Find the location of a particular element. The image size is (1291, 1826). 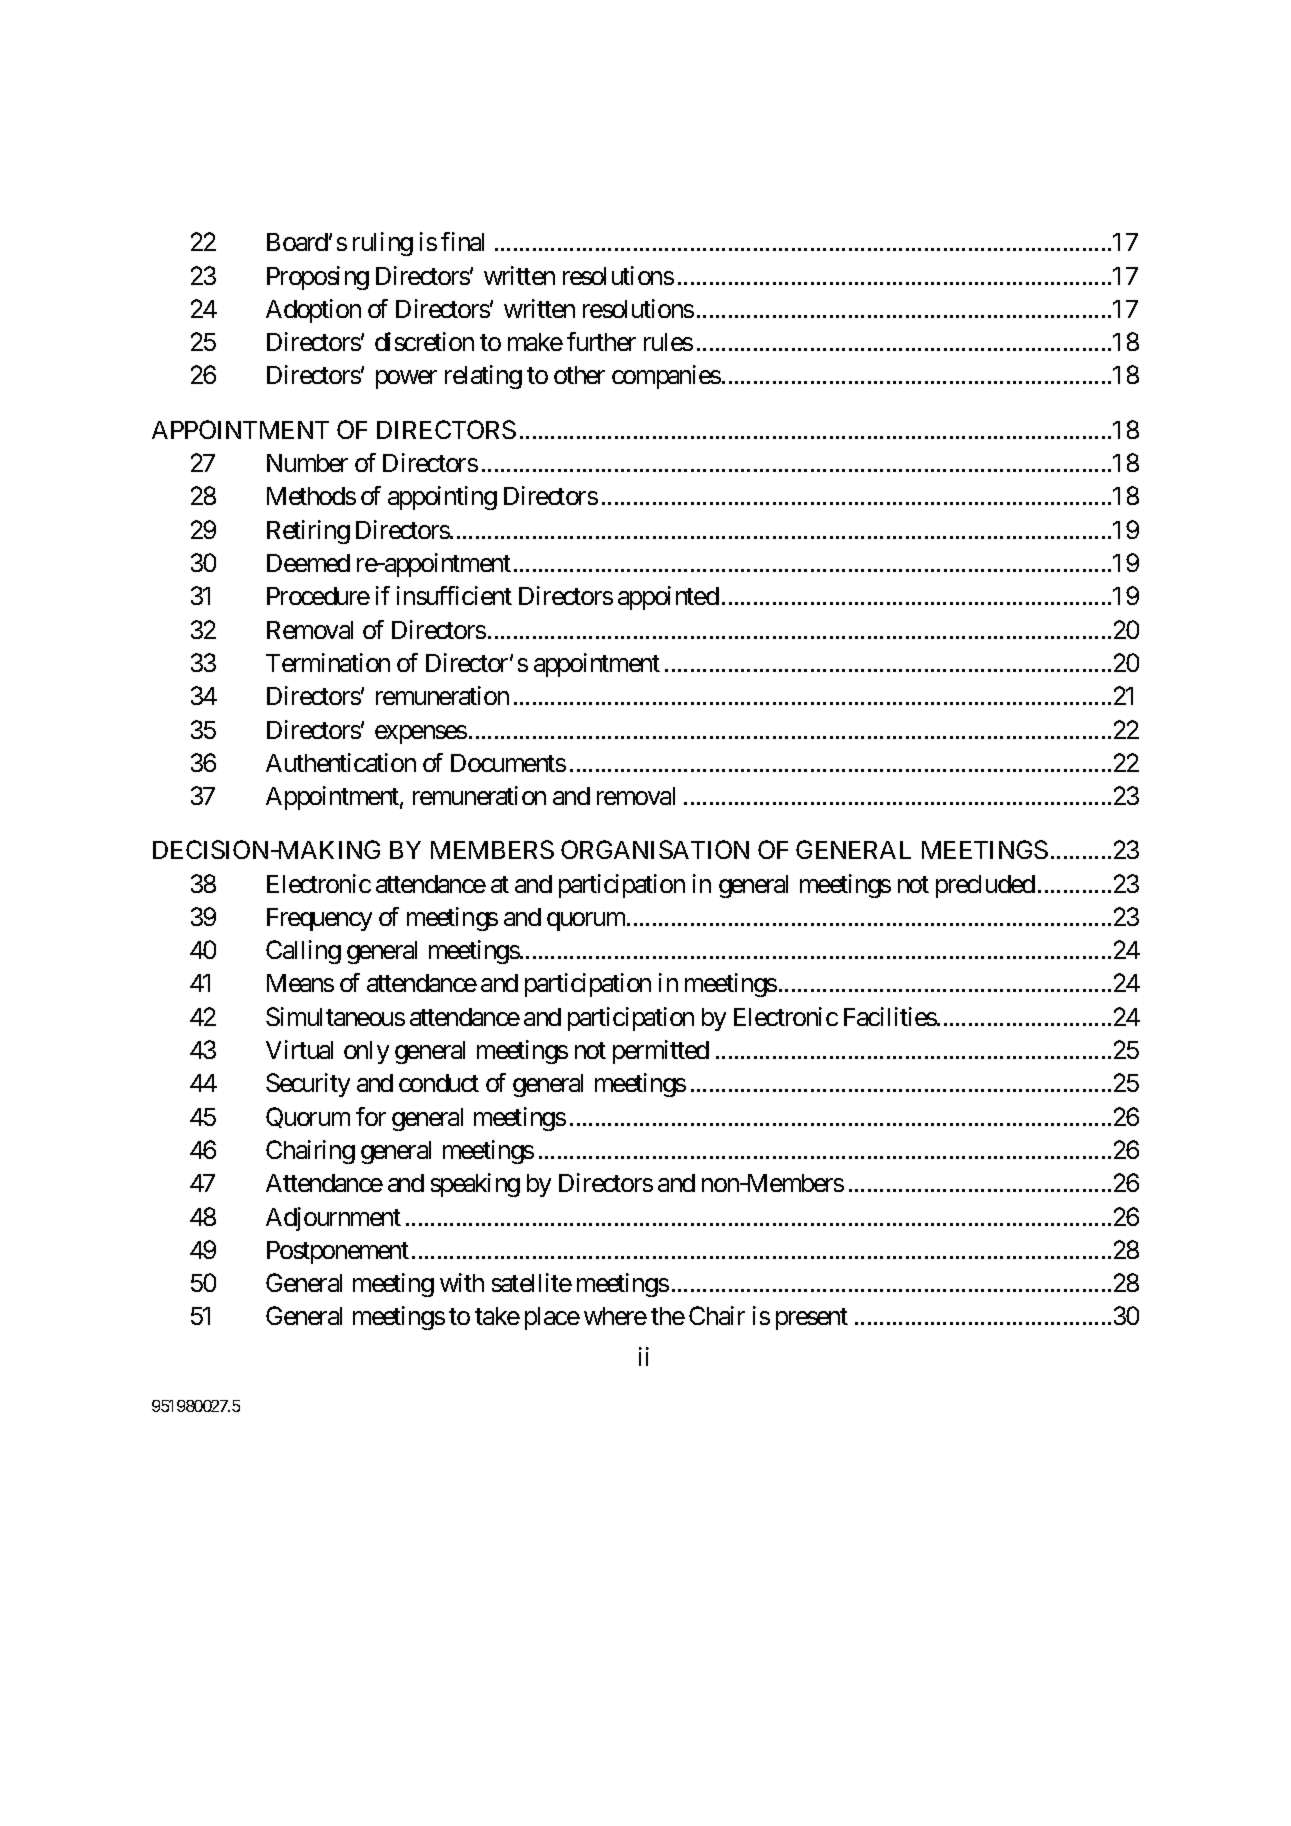

appointed is located at coordinates (668, 598).
